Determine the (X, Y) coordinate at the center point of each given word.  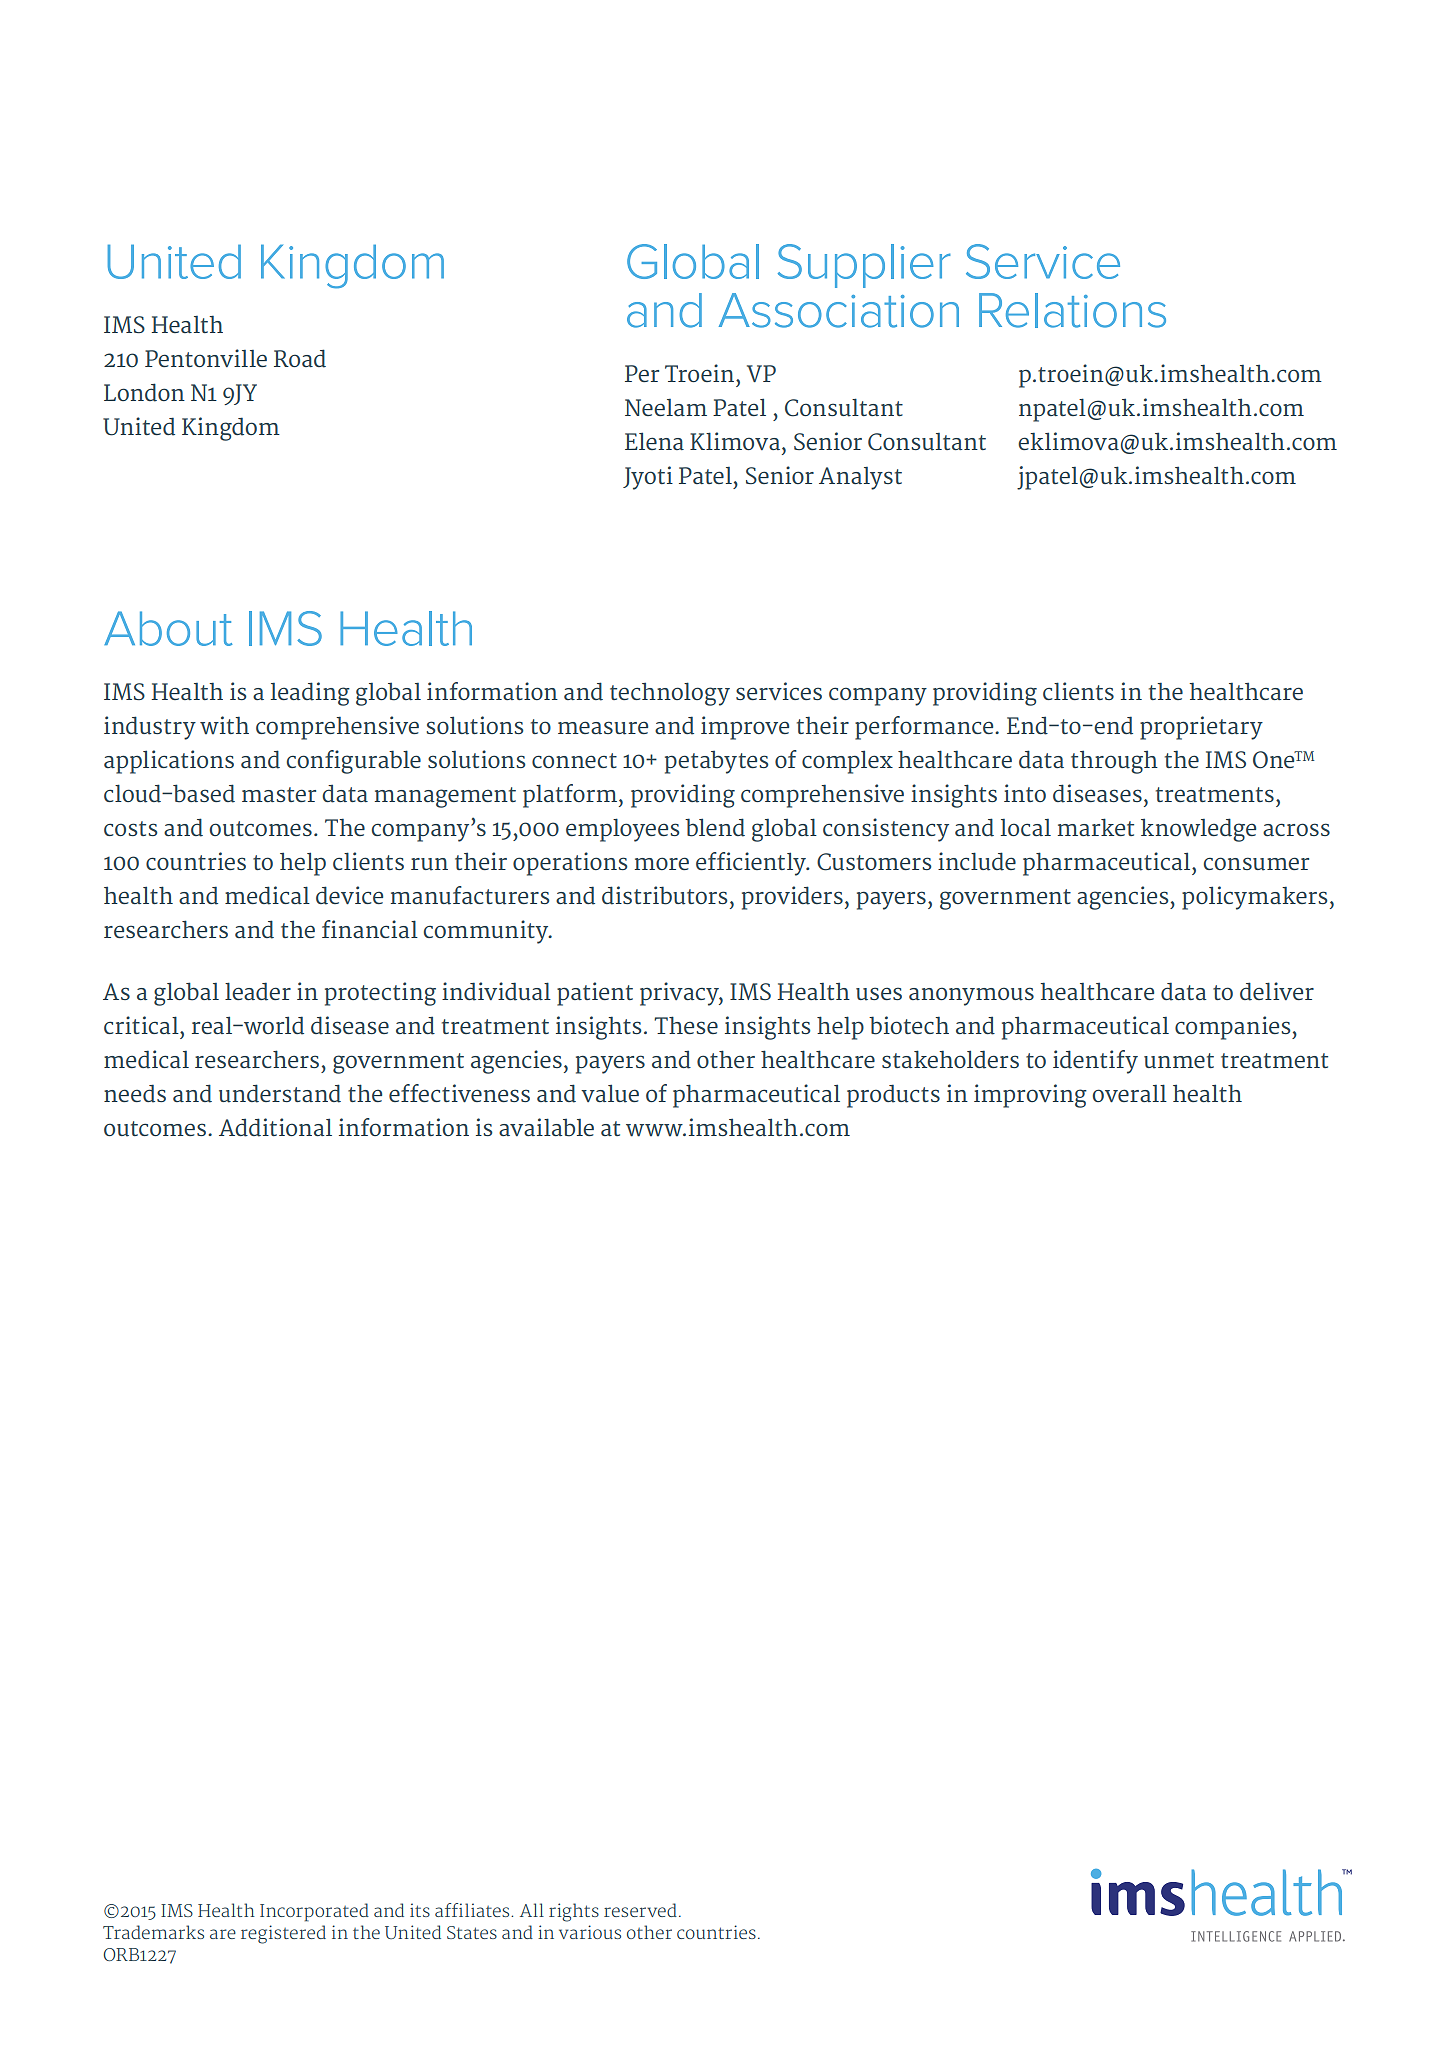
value (610, 1093)
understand (280, 1093)
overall (1129, 1093)
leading (310, 694)
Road (300, 358)
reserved (640, 1910)
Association (839, 310)
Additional (275, 1127)
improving (1030, 1096)
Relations (1072, 310)
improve (745, 728)
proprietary (1201, 728)
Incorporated (314, 1912)
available (546, 1127)
